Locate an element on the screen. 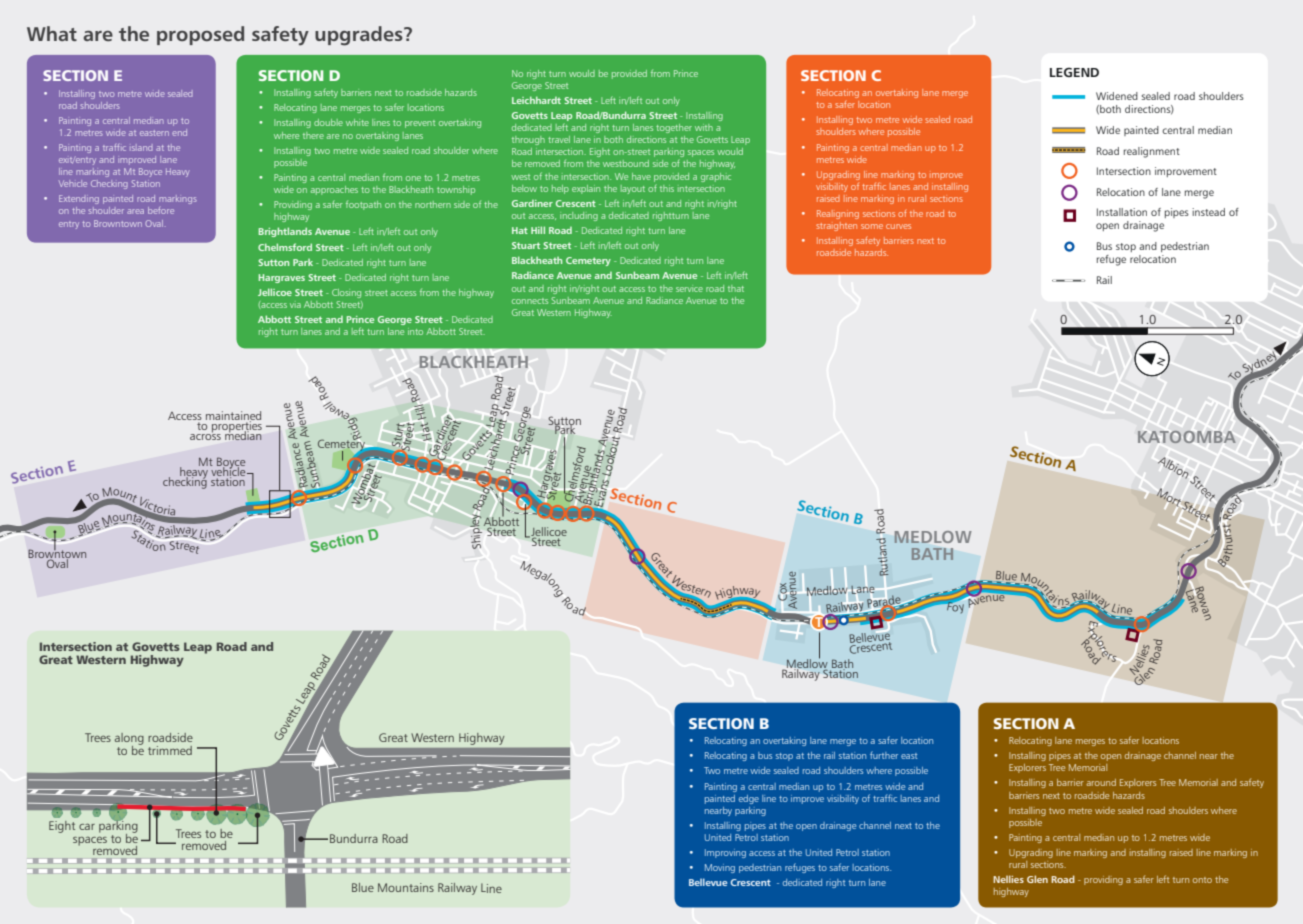 The height and width of the screenshot is (924, 1303). curves is located at coordinates (898, 226).
